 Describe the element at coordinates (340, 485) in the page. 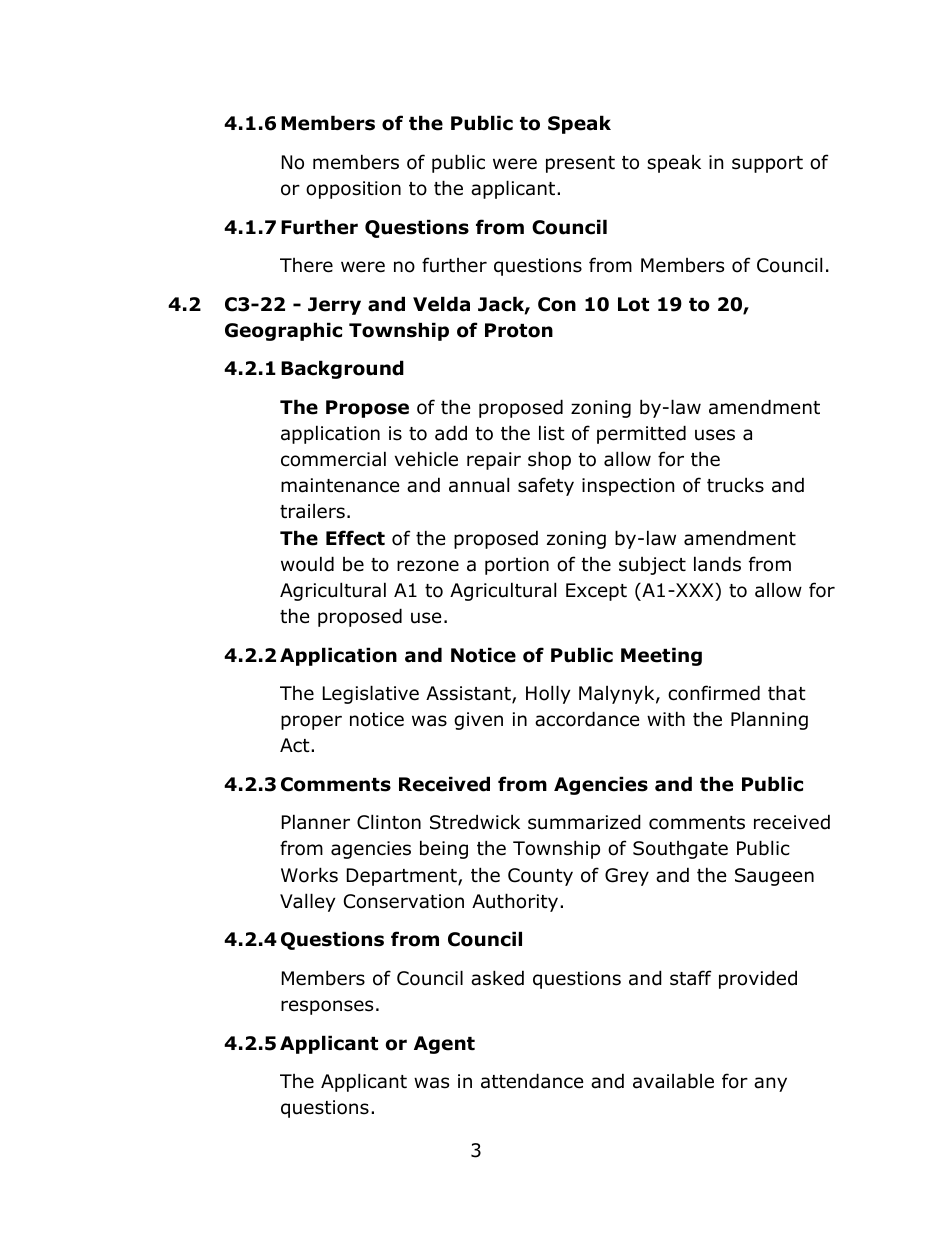

I see `maintenance` at that location.
